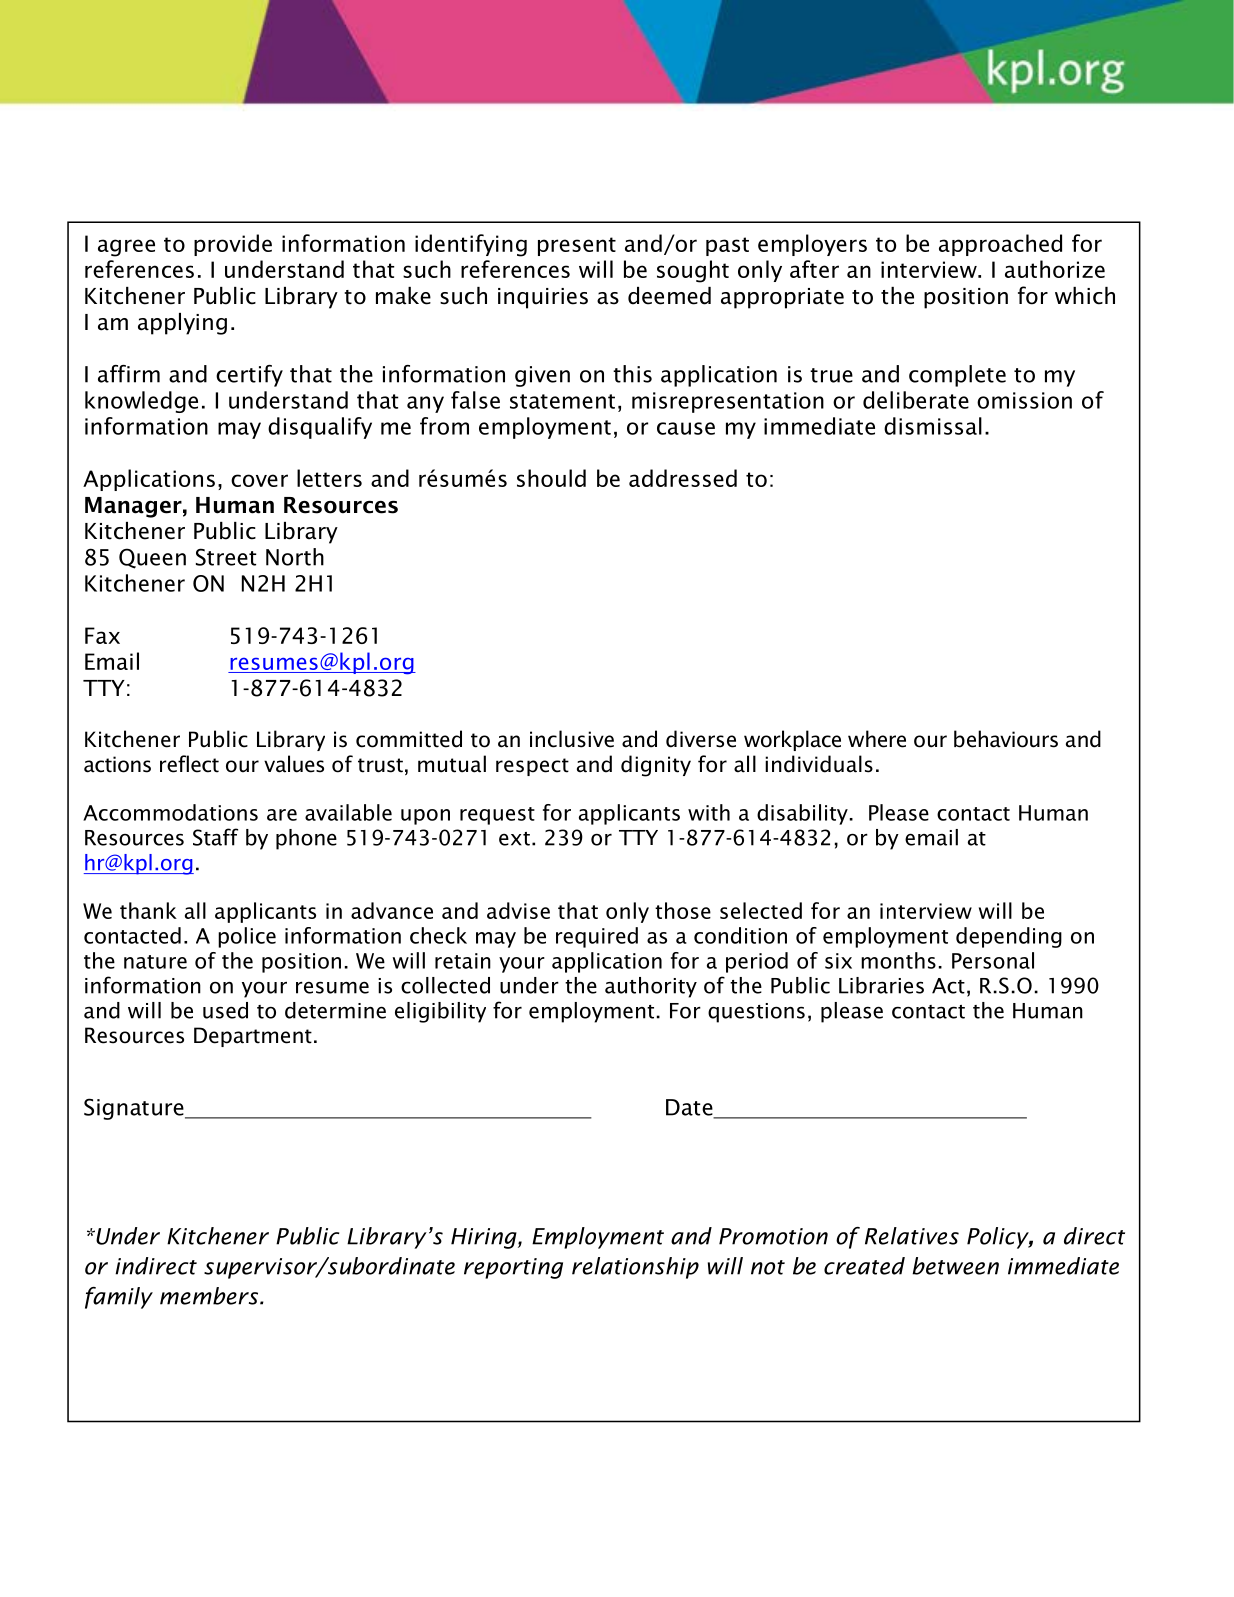 The width and height of the document is (1234, 1597). Describe the element at coordinates (543, 298) in the document. I see `inquiries` at that location.
